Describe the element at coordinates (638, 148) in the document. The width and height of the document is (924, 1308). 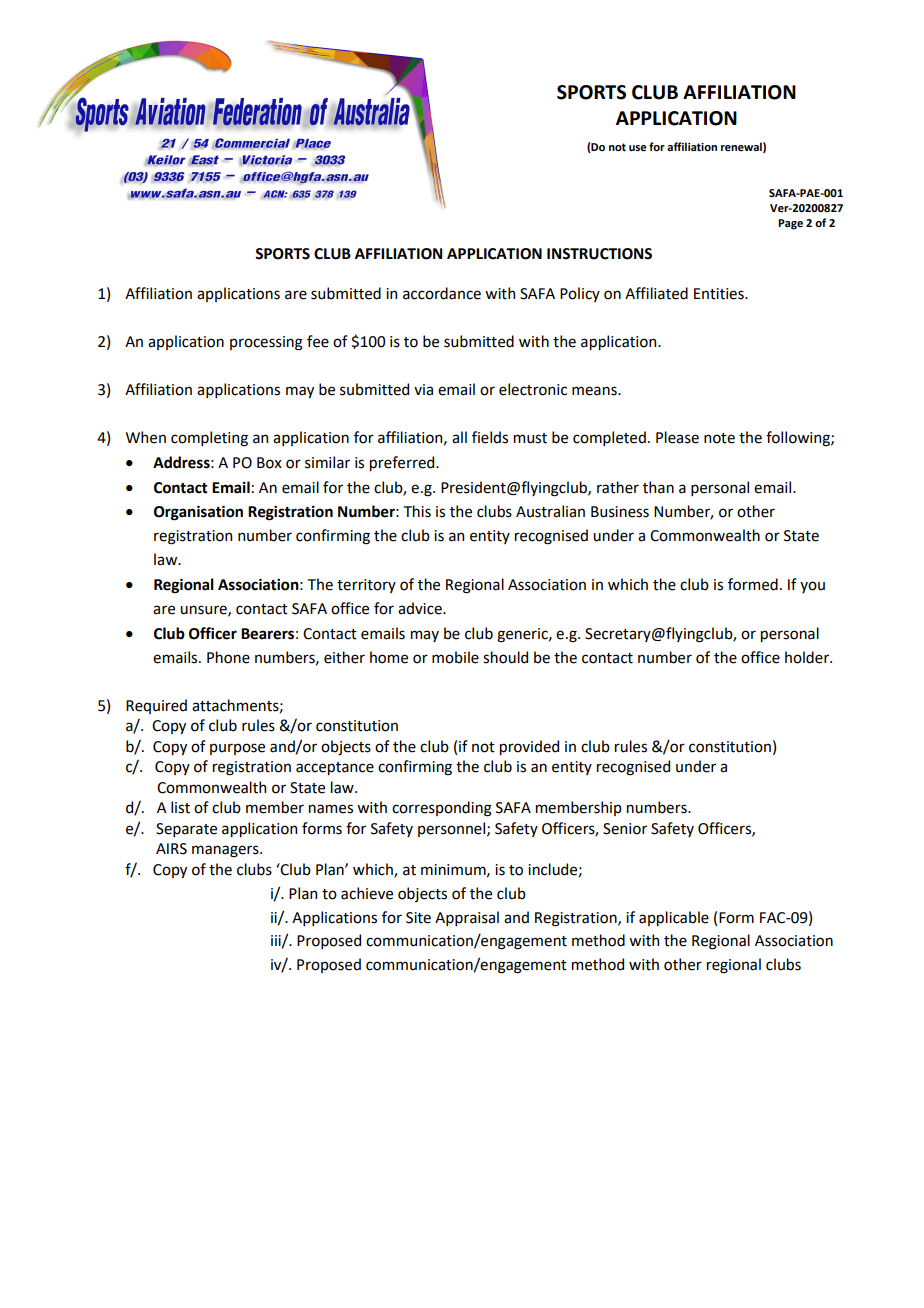
I see `use` at that location.
